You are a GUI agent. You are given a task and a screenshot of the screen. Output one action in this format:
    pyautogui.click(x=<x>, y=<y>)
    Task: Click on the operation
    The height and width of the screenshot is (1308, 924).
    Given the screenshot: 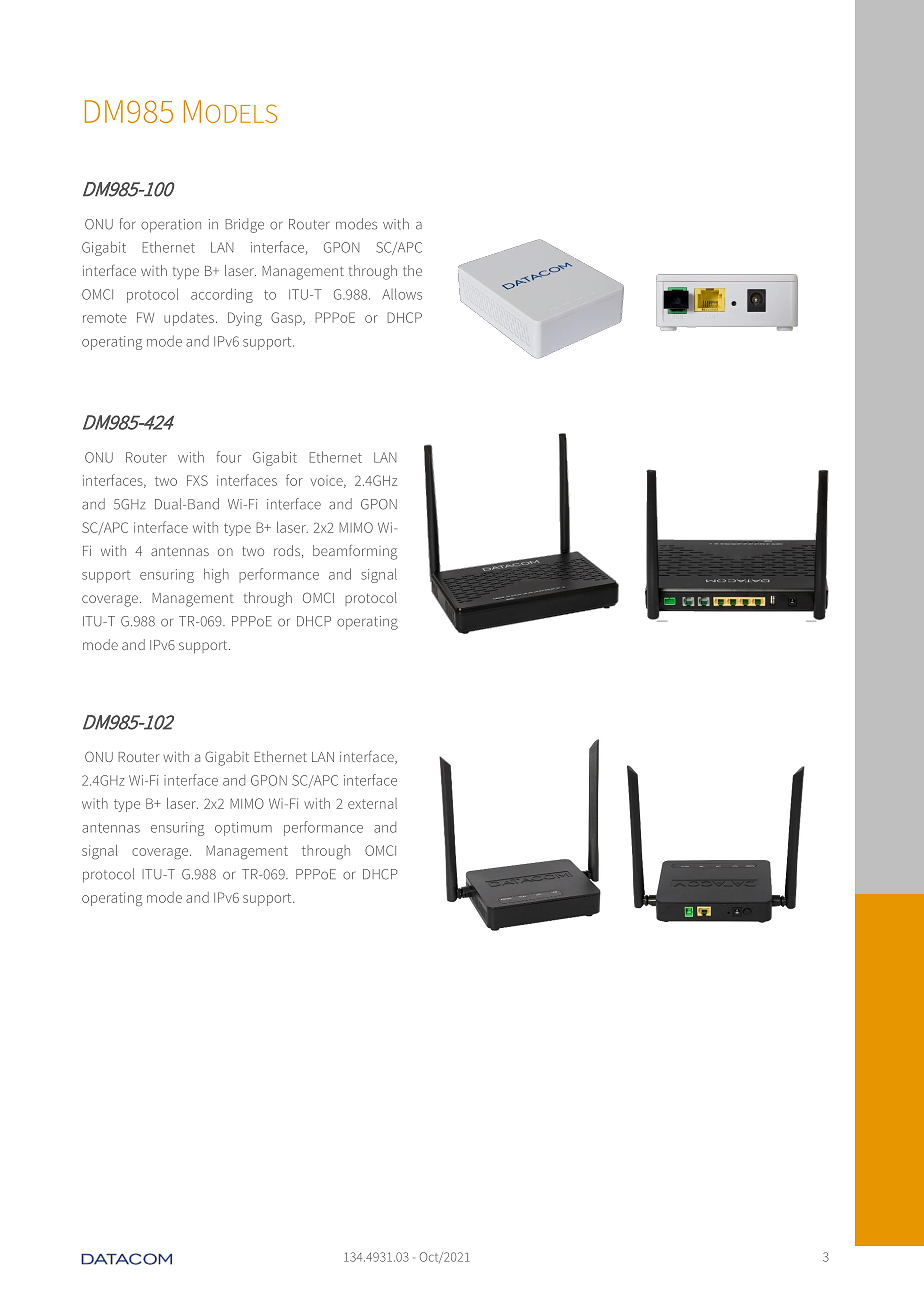 What is the action you would take?
    pyautogui.click(x=171, y=226)
